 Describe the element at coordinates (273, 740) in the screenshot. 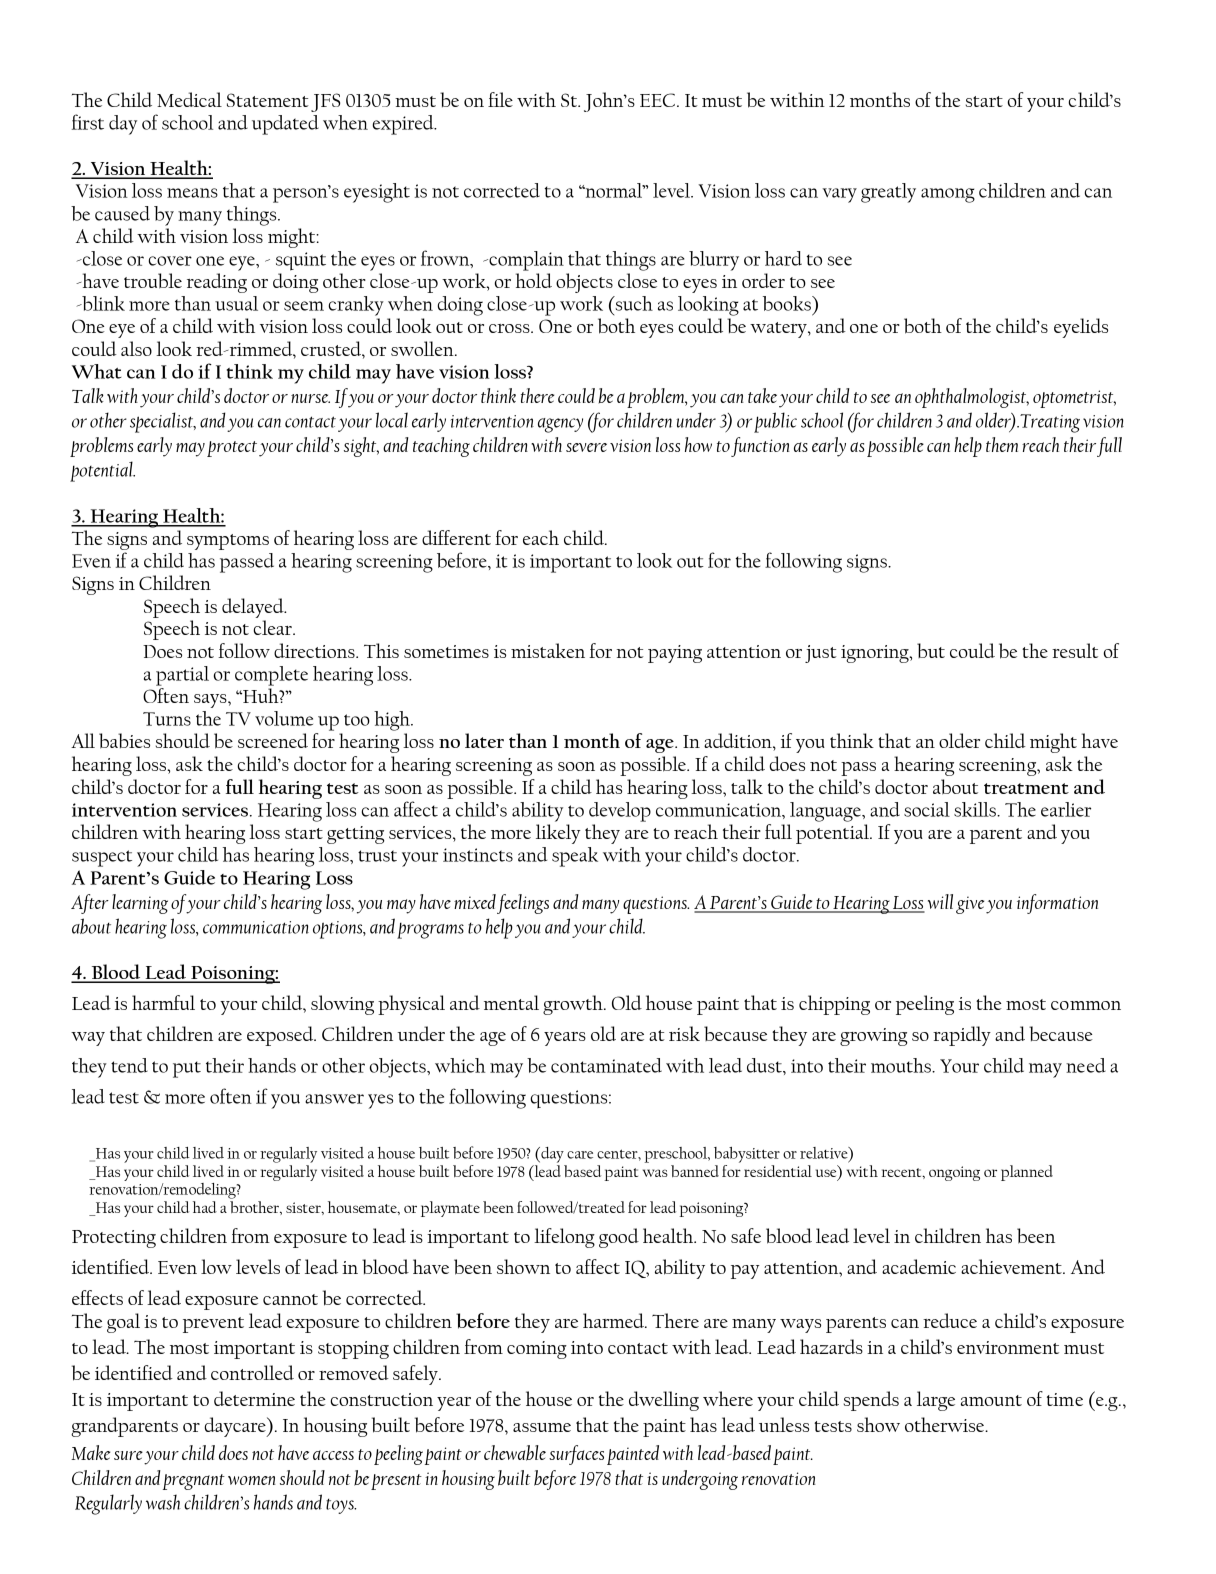

I see `screened` at that location.
